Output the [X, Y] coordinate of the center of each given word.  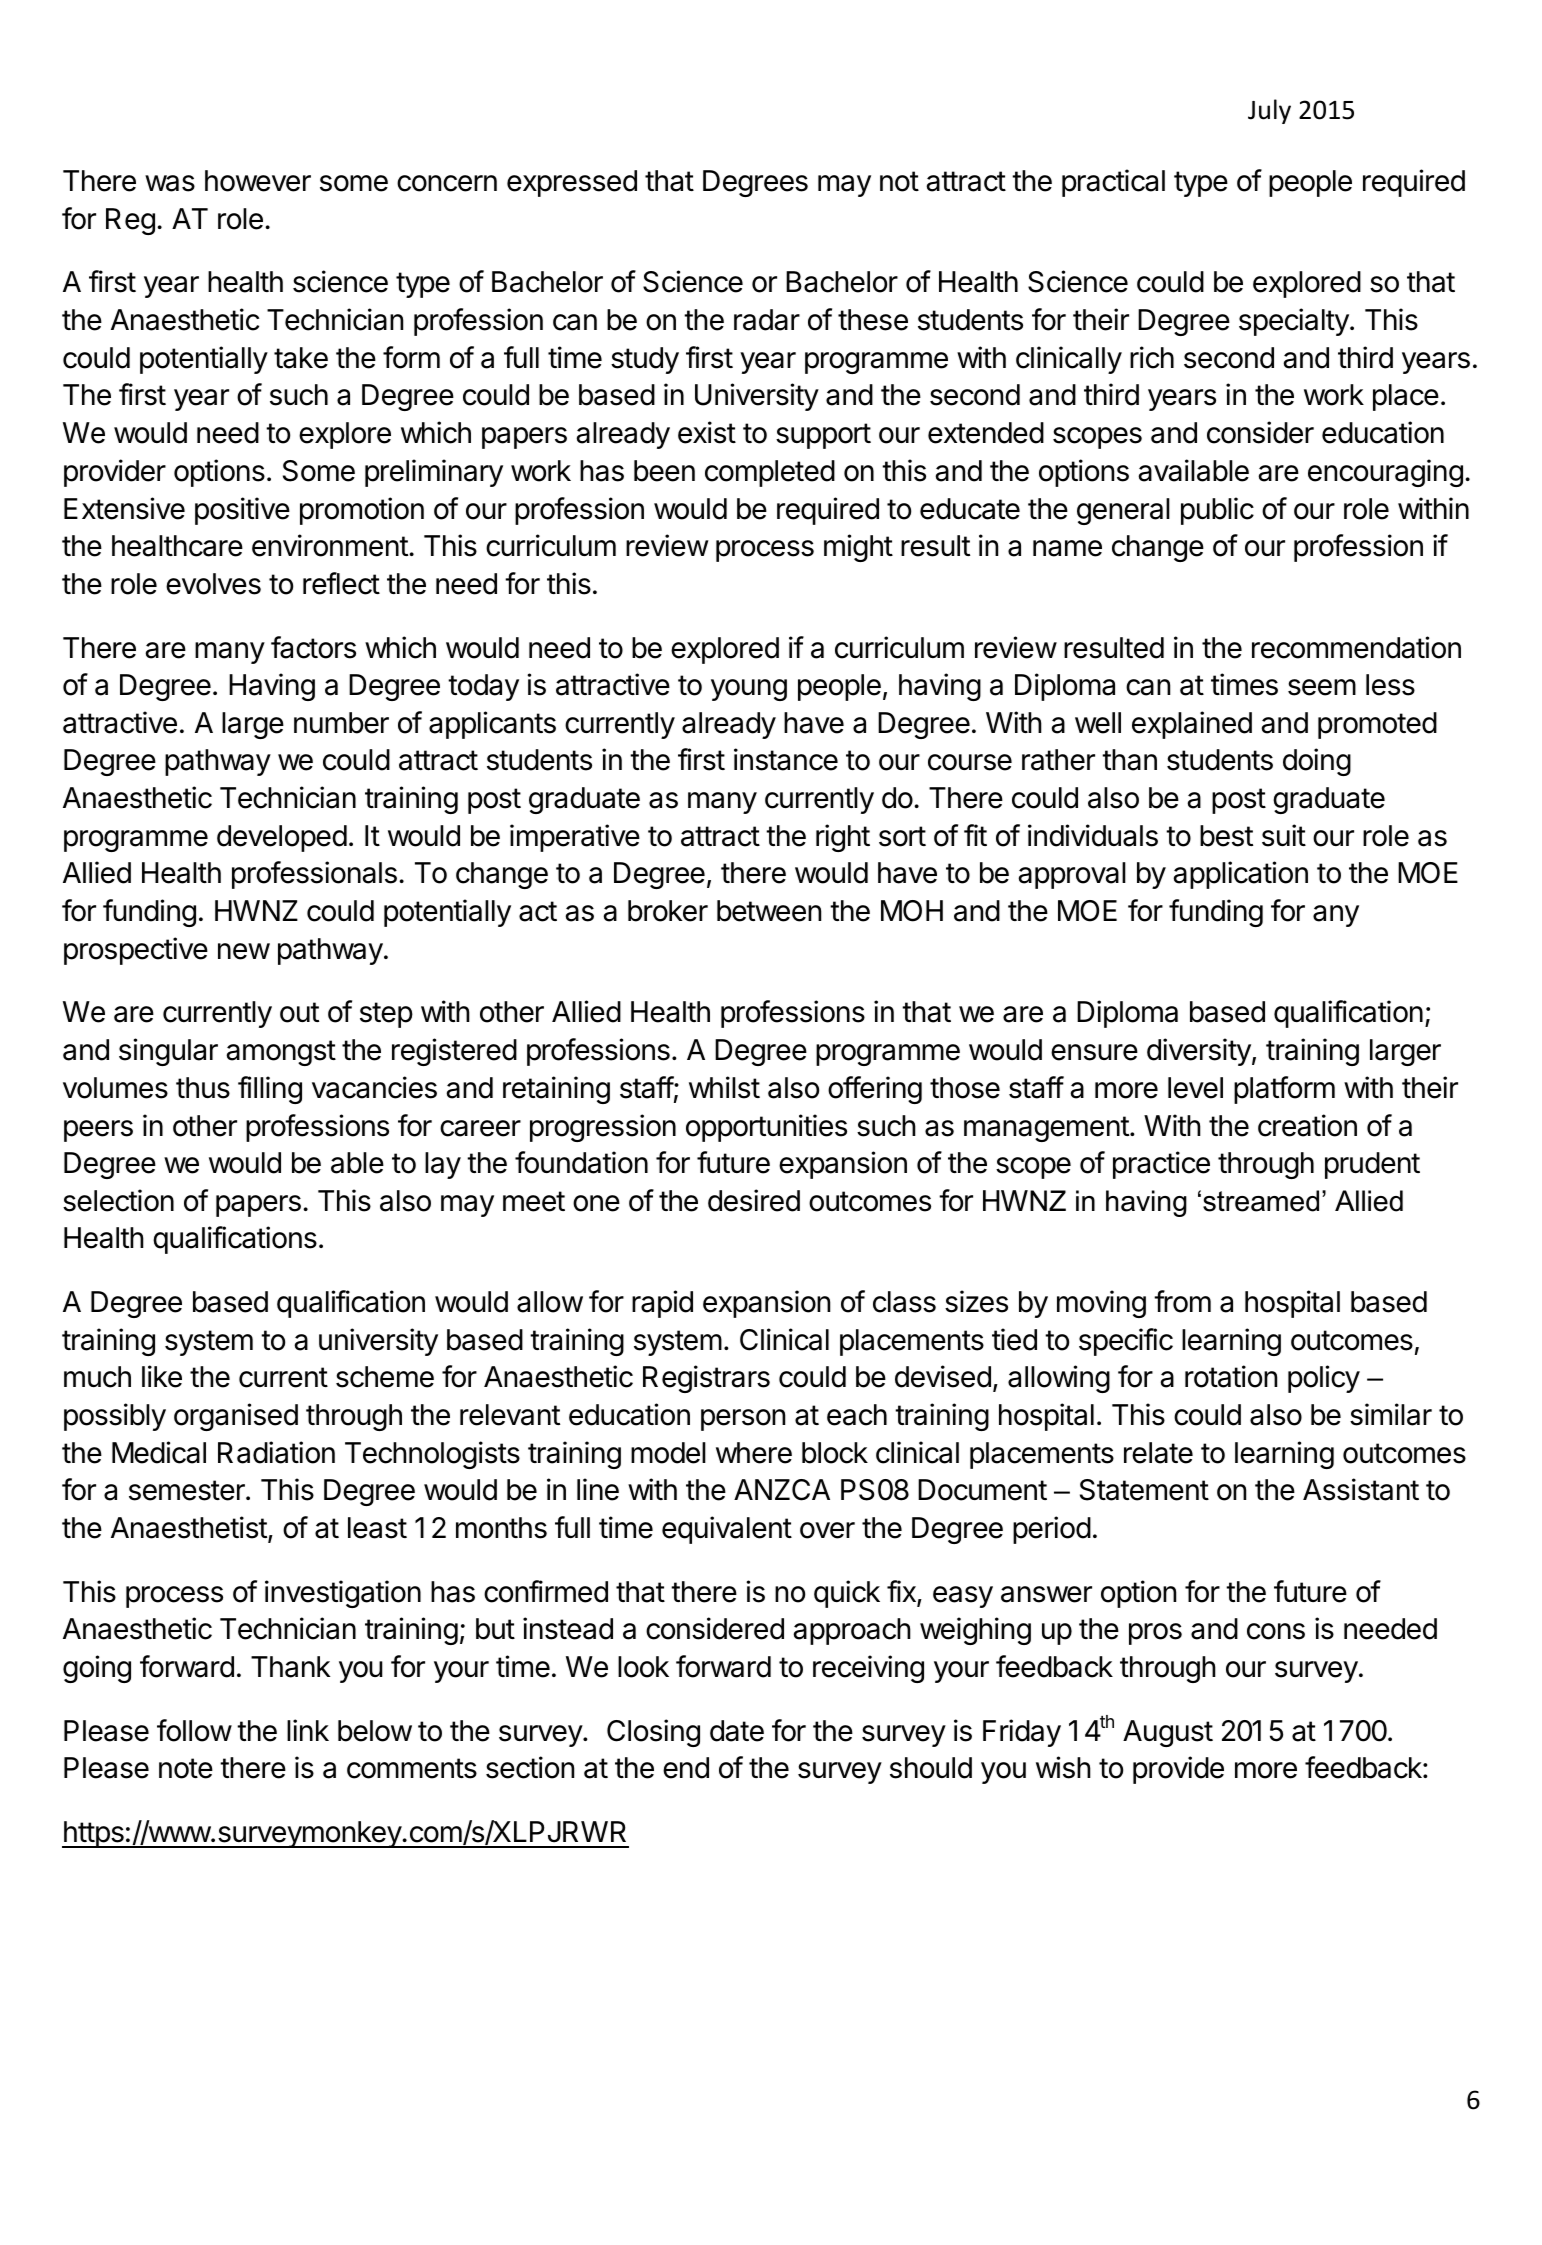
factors [313, 647]
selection [118, 1200]
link [308, 1730]
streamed [1261, 1201]
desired [754, 1200]
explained [1192, 725]
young [749, 690]
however [258, 181]
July [1269, 111]
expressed [572, 183]
